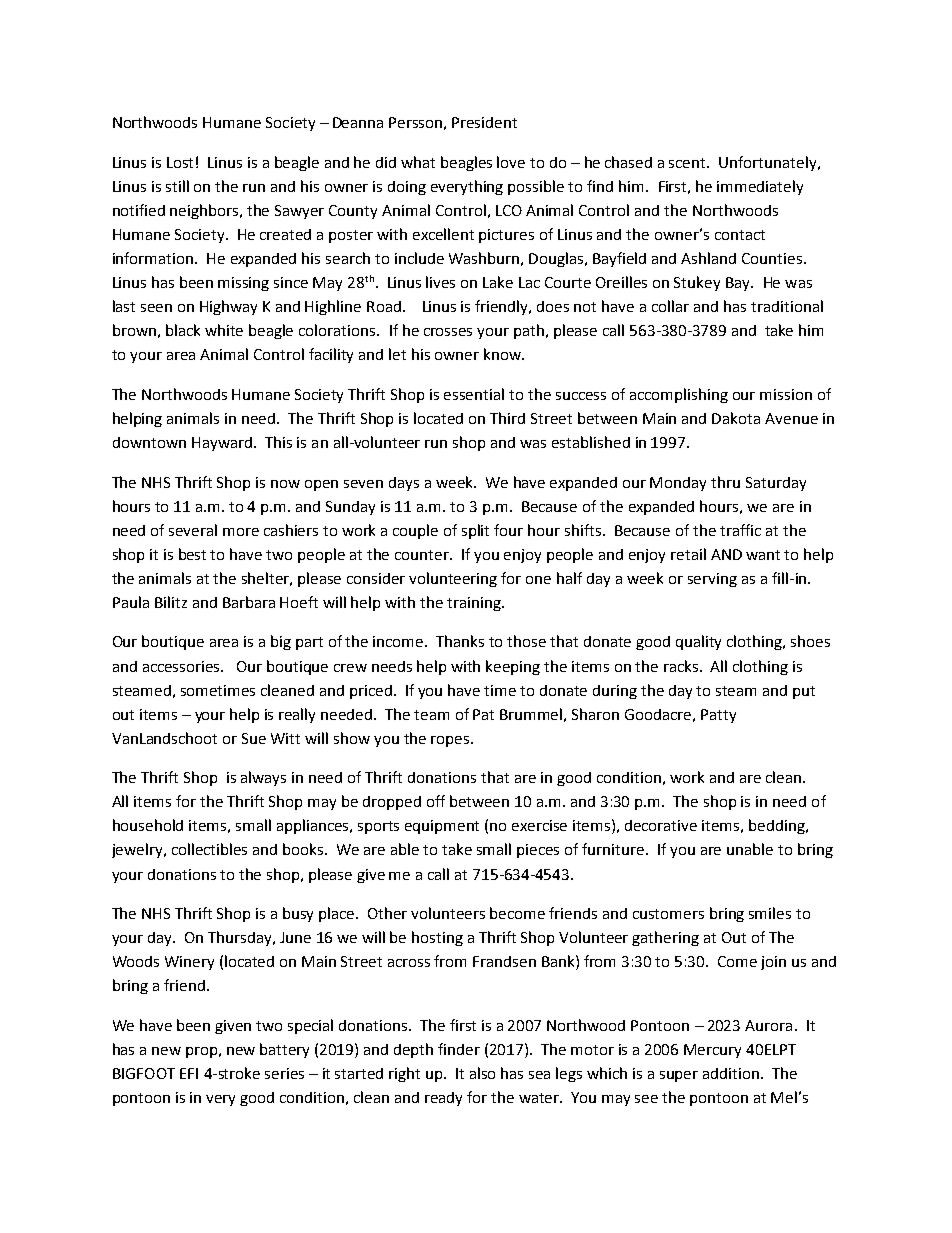  Describe the element at coordinates (507, 418) in the image. I see `Third` at that location.
